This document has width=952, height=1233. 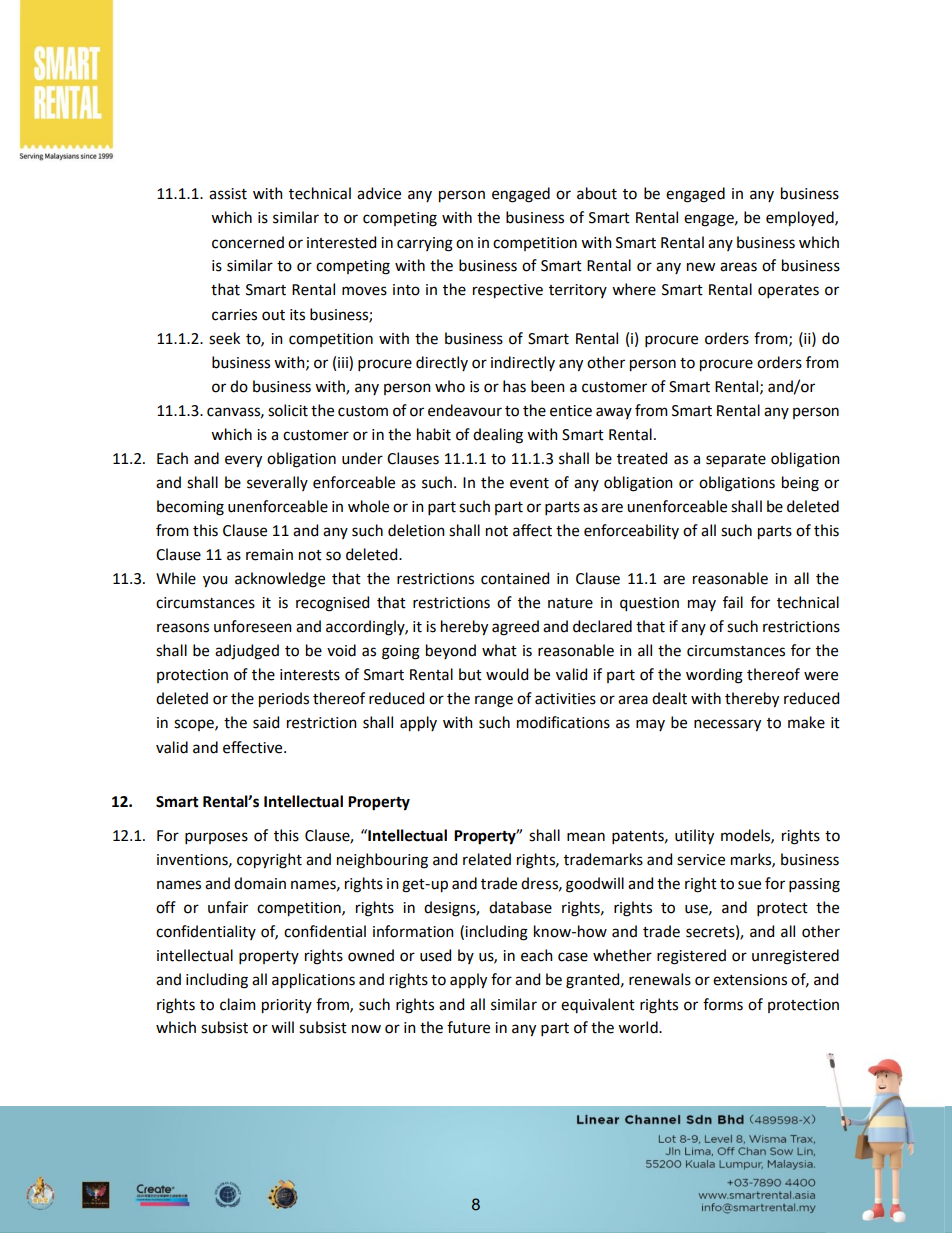 What do you see at coordinates (468, 1027) in the document?
I see `future` at bounding box center [468, 1027].
